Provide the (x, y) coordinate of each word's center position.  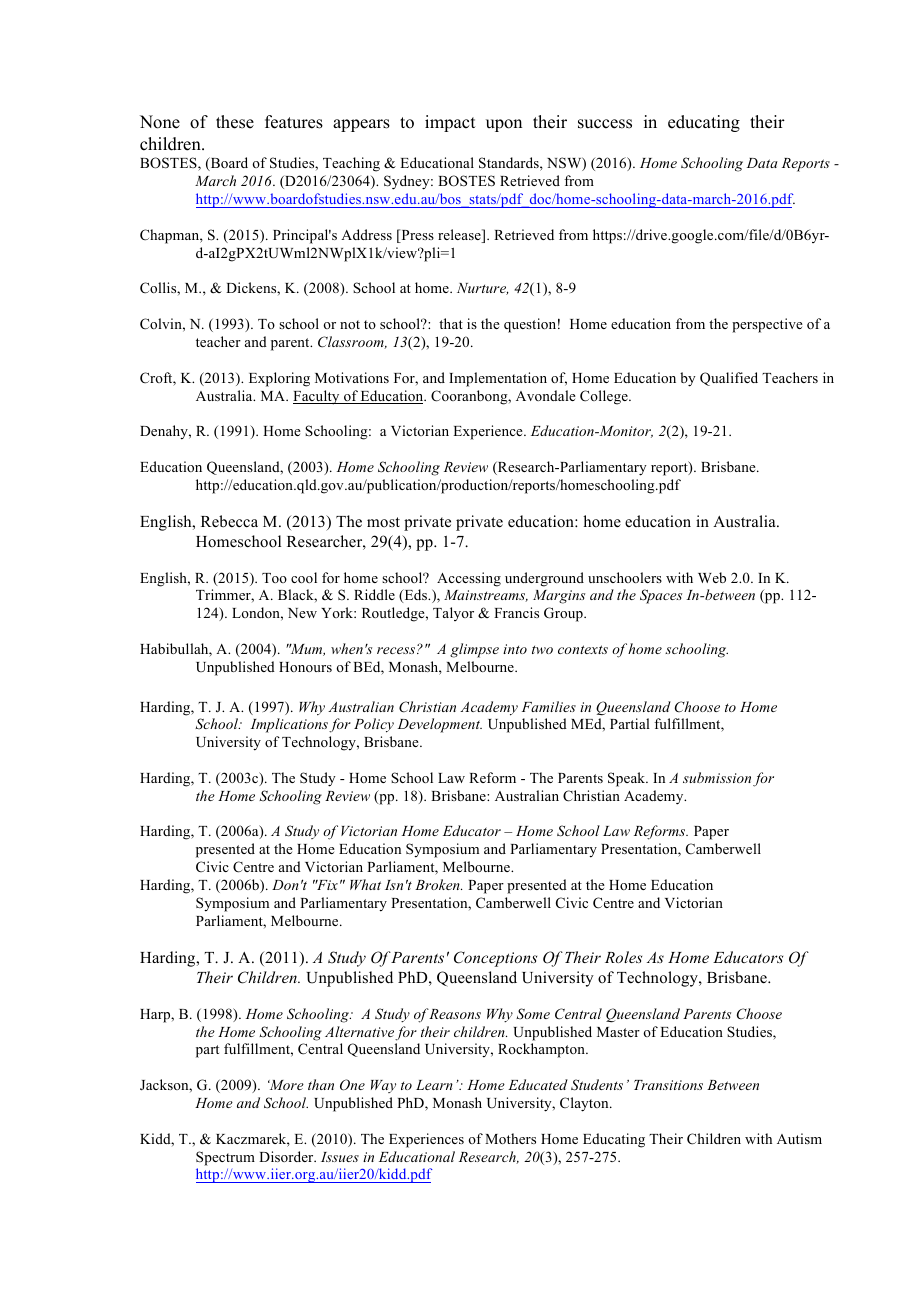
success (605, 124)
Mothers (510, 1138)
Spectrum (225, 1158)
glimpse (474, 650)
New (302, 613)
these (235, 122)
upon (504, 125)
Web (712, 577)
